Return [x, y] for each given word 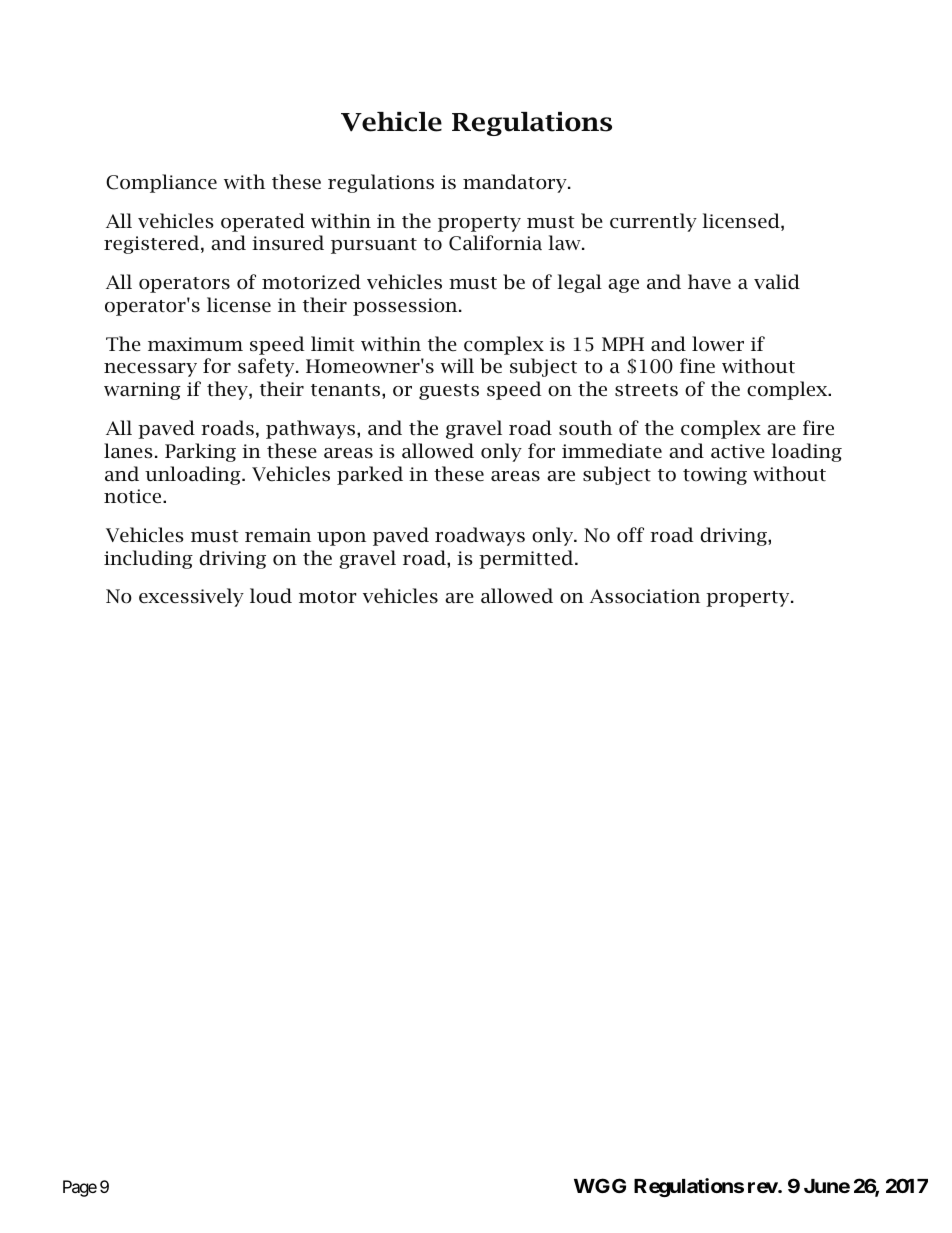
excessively [191, 597]
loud [271, 596]
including [148, 559]
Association [645, 596]
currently [653, 222]
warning [142, 391]
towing [715, 476]
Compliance [161, 183]
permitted [527, 559]
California [495, 243]
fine [697, 366]
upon [341, 539]
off [630, 535]
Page [80, 1188]
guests [449, 392]
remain [278, 535]
